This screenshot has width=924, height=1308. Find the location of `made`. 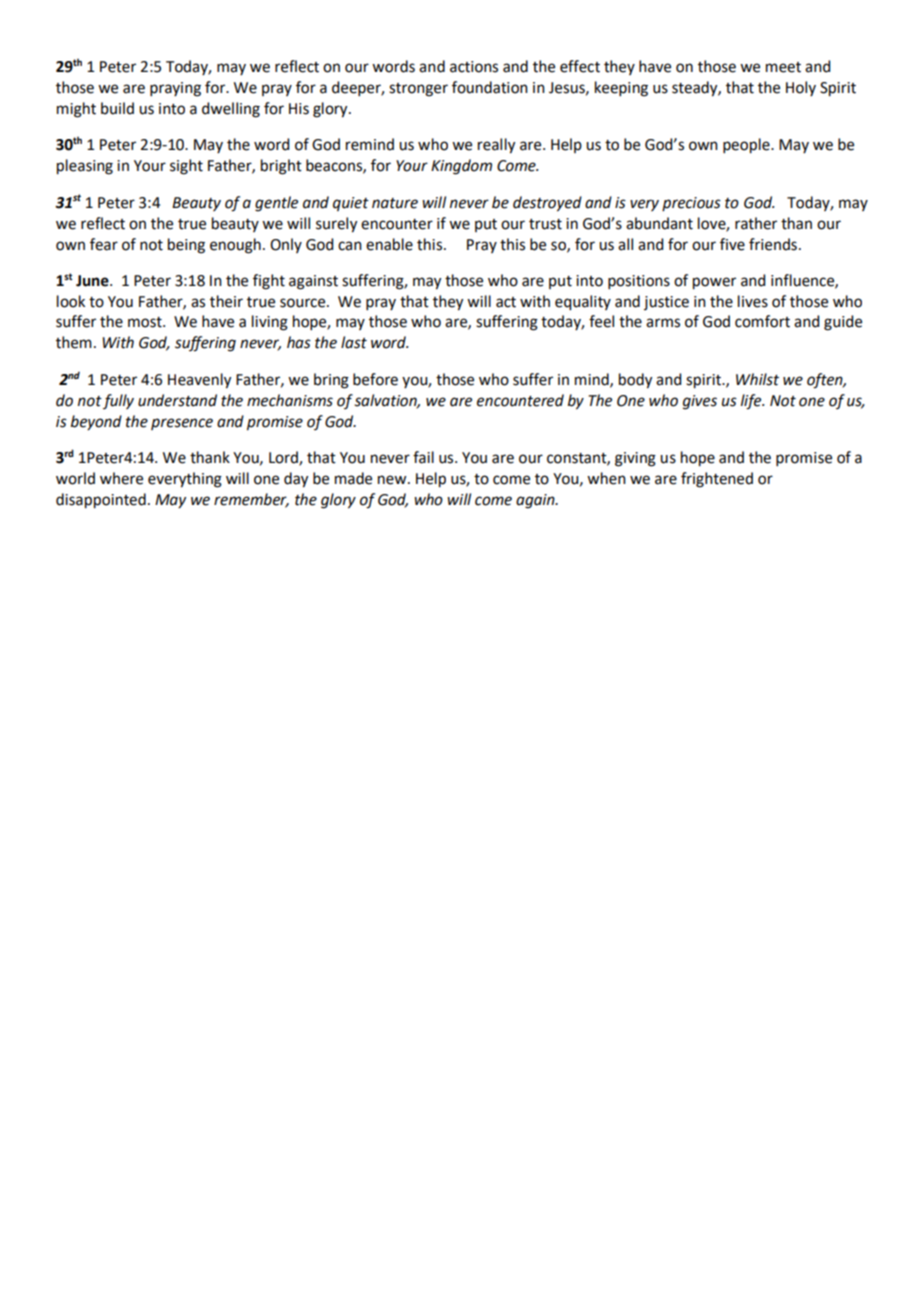

made is located at coordinates (353, 478).
